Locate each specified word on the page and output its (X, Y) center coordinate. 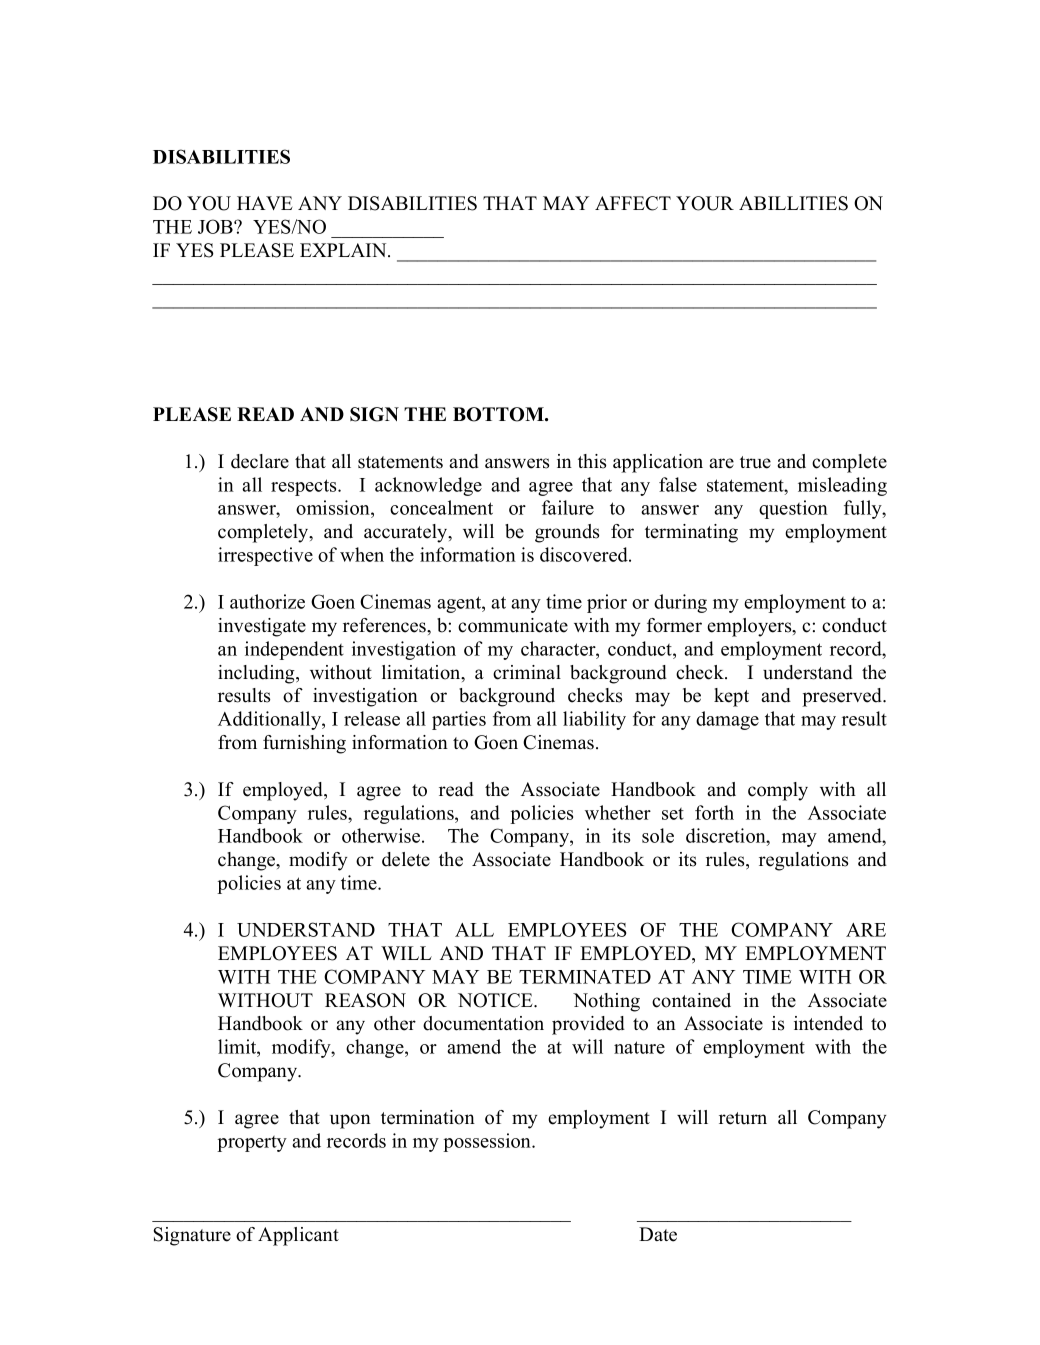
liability (594, 720)
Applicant (298, 1236)
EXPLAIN (344, 250)
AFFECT (633, 203)
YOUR (705, 203)
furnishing (304, 744)
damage (727, 720)
